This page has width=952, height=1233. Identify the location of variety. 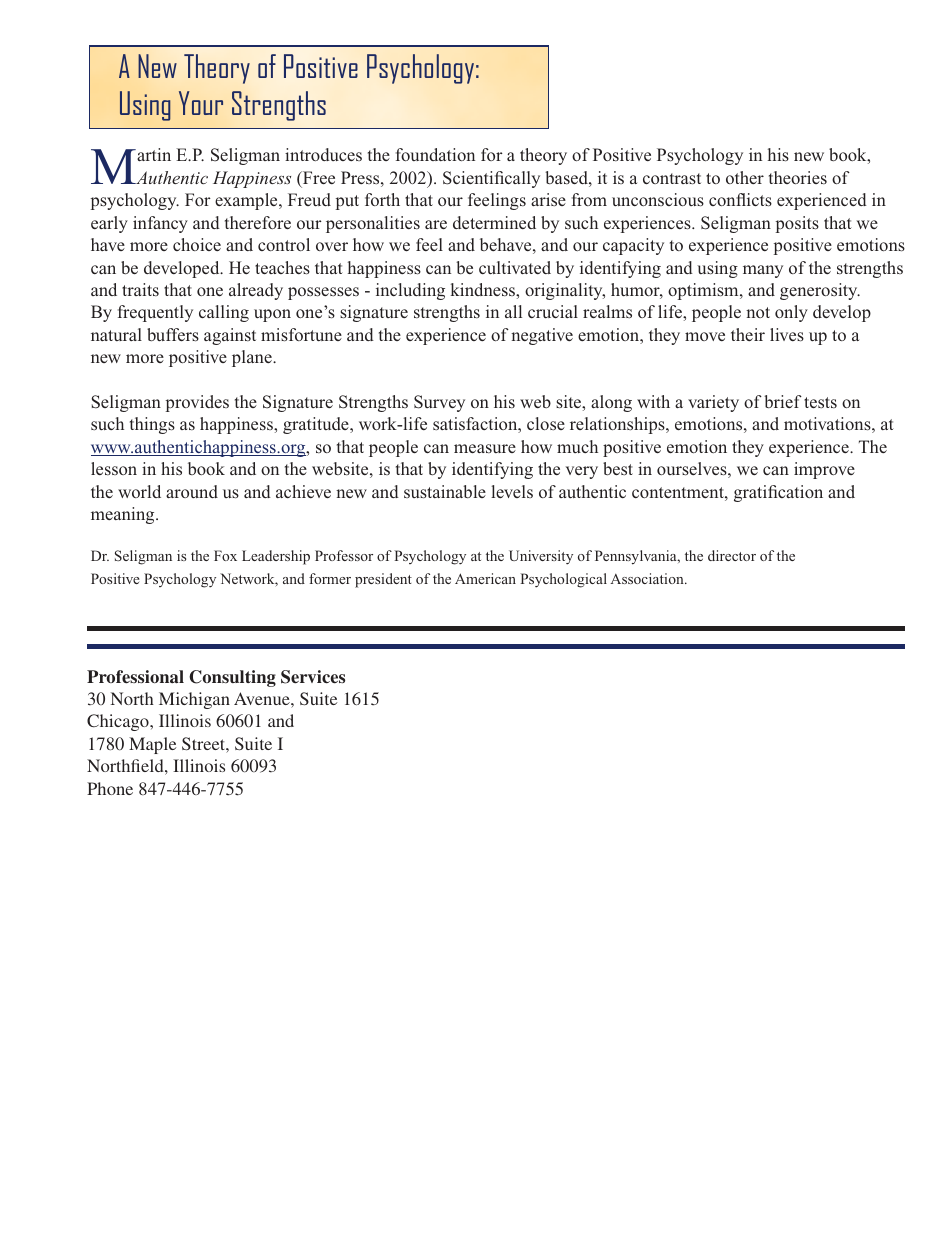
(713, 403).
